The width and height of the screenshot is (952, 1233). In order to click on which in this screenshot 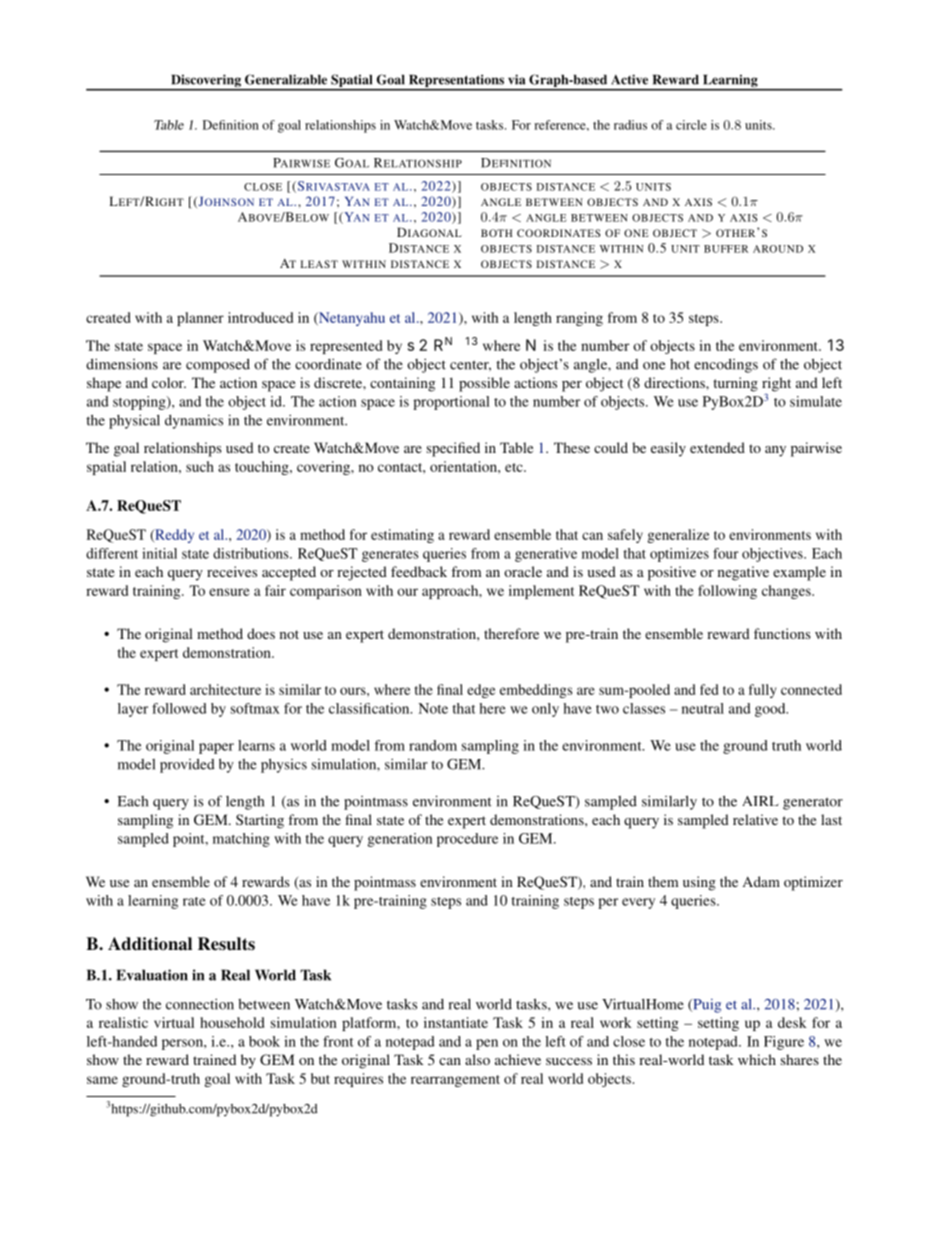, I will do `click(757, 1059)`.
